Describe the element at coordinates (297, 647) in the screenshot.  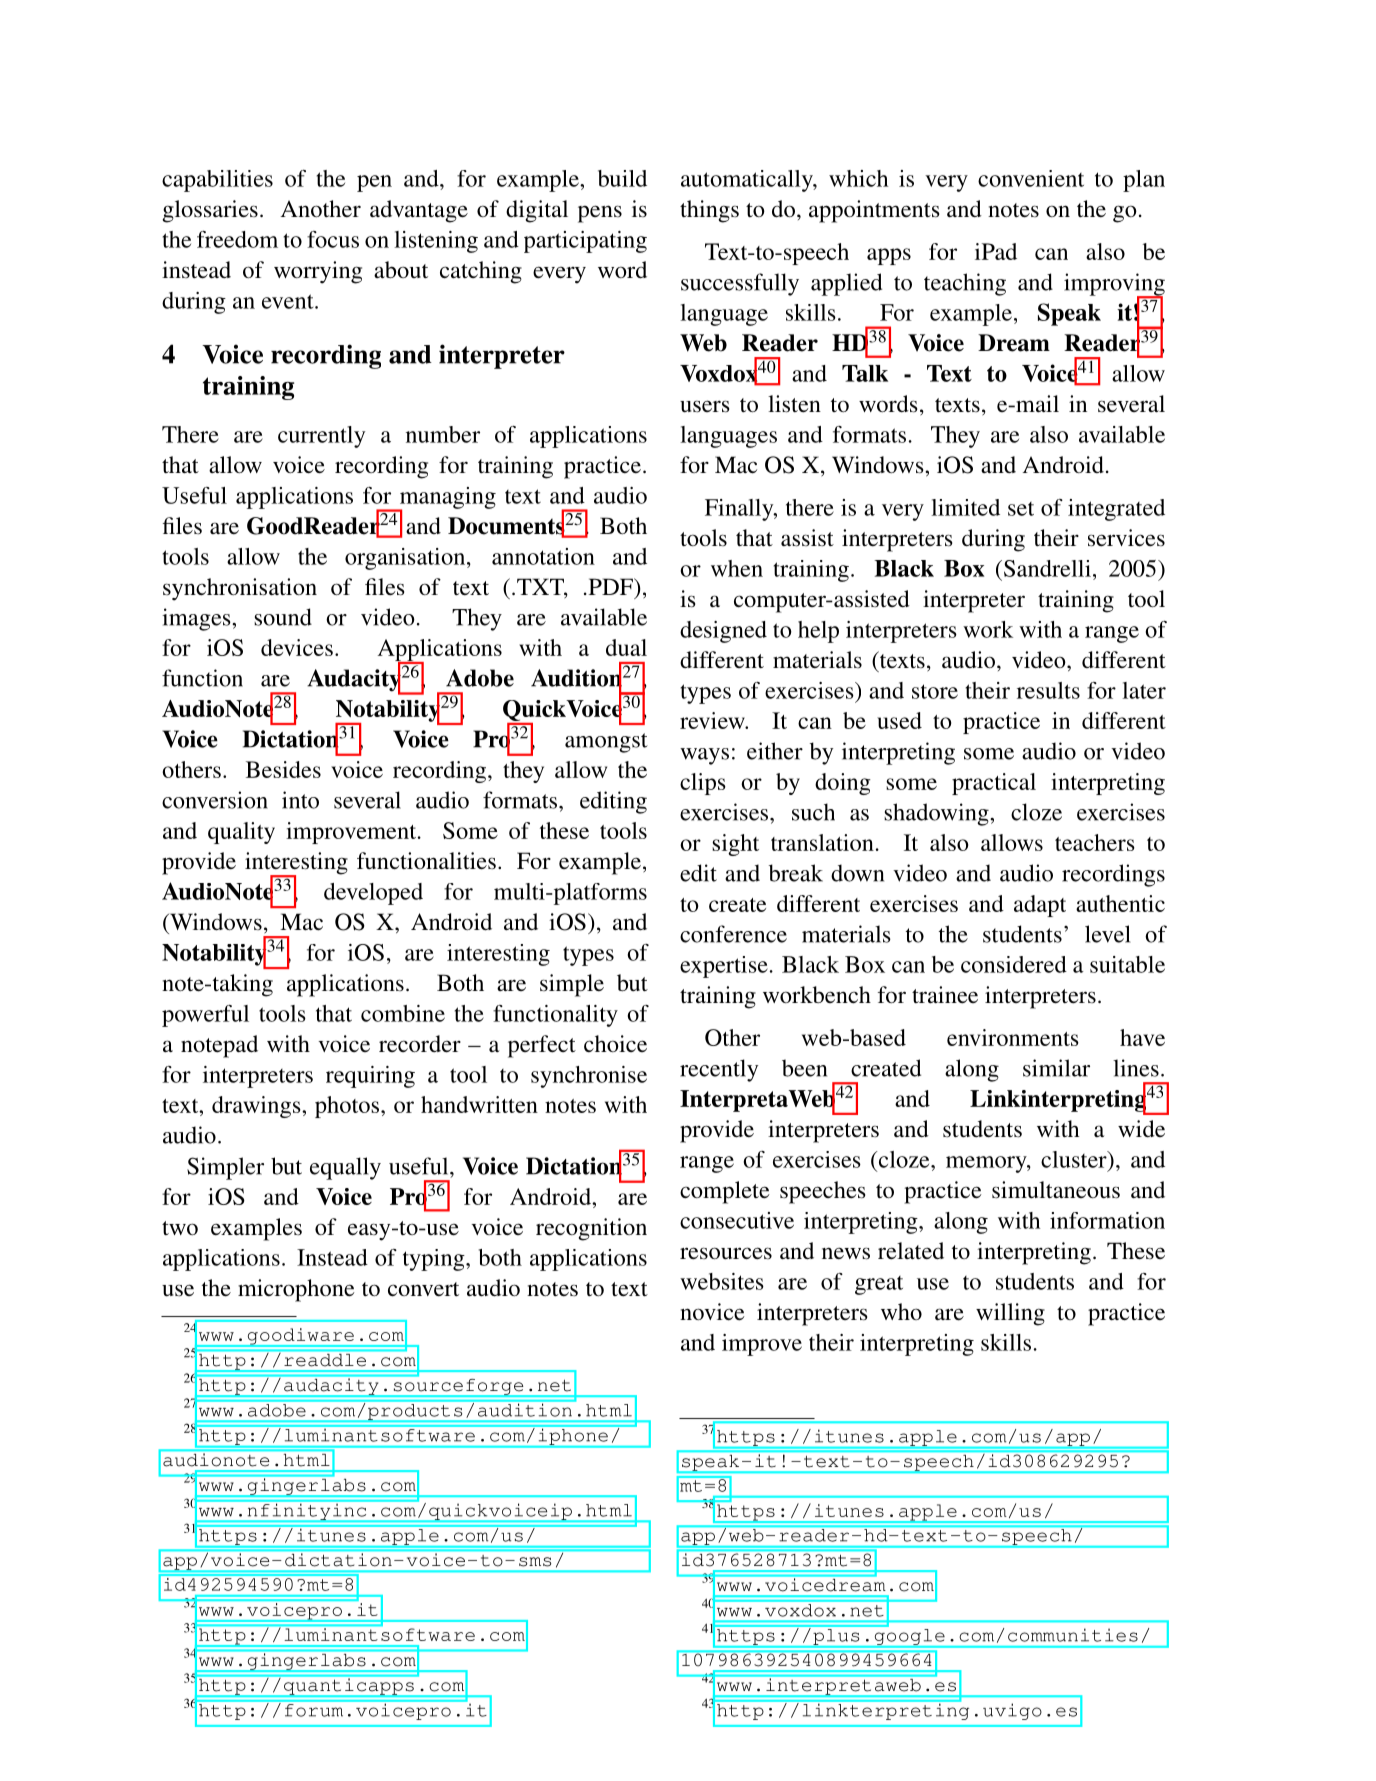
I see `devices` at that location.
